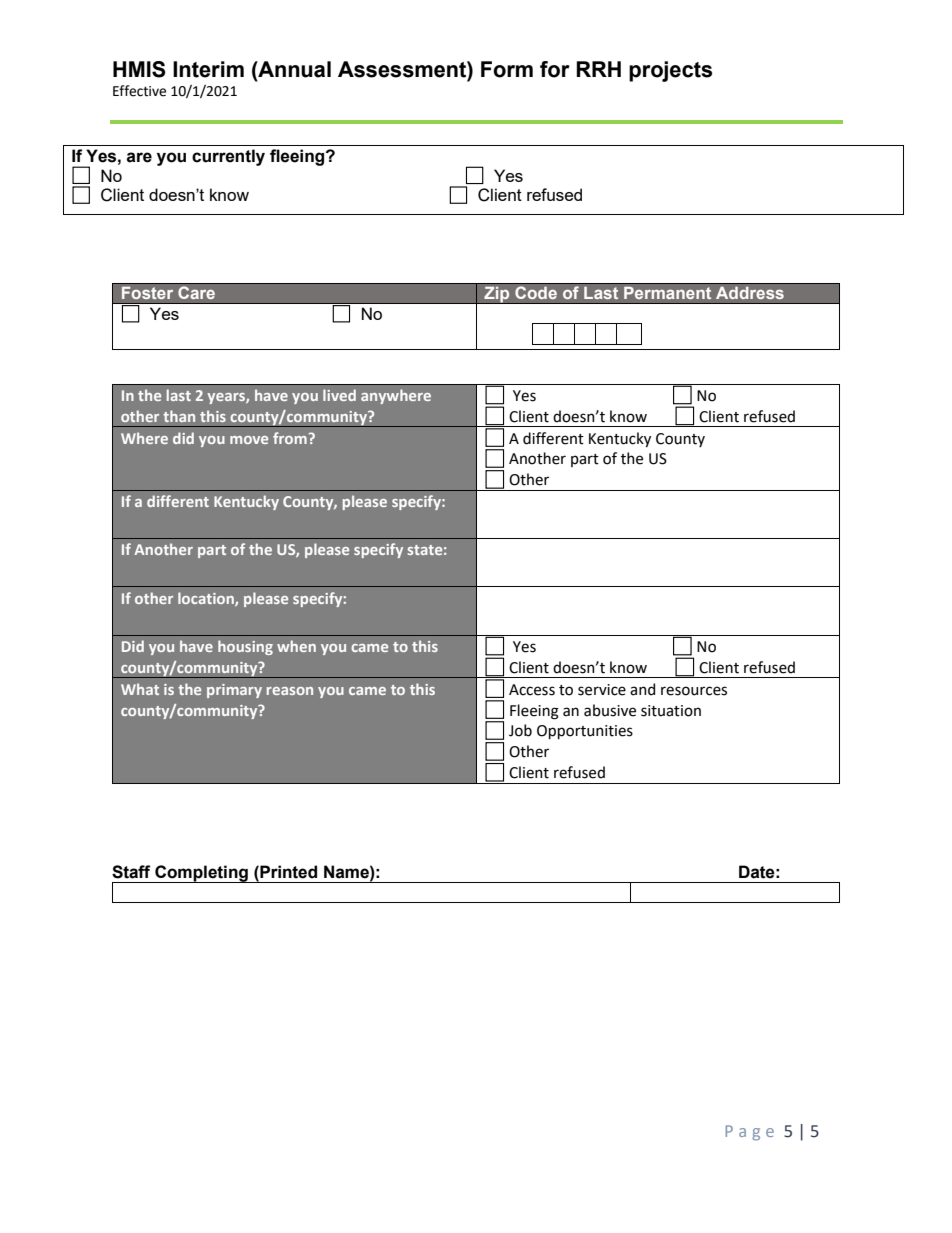 The width and height of the document is (952, 1233). I want to click on projects, so click(670, 71).
